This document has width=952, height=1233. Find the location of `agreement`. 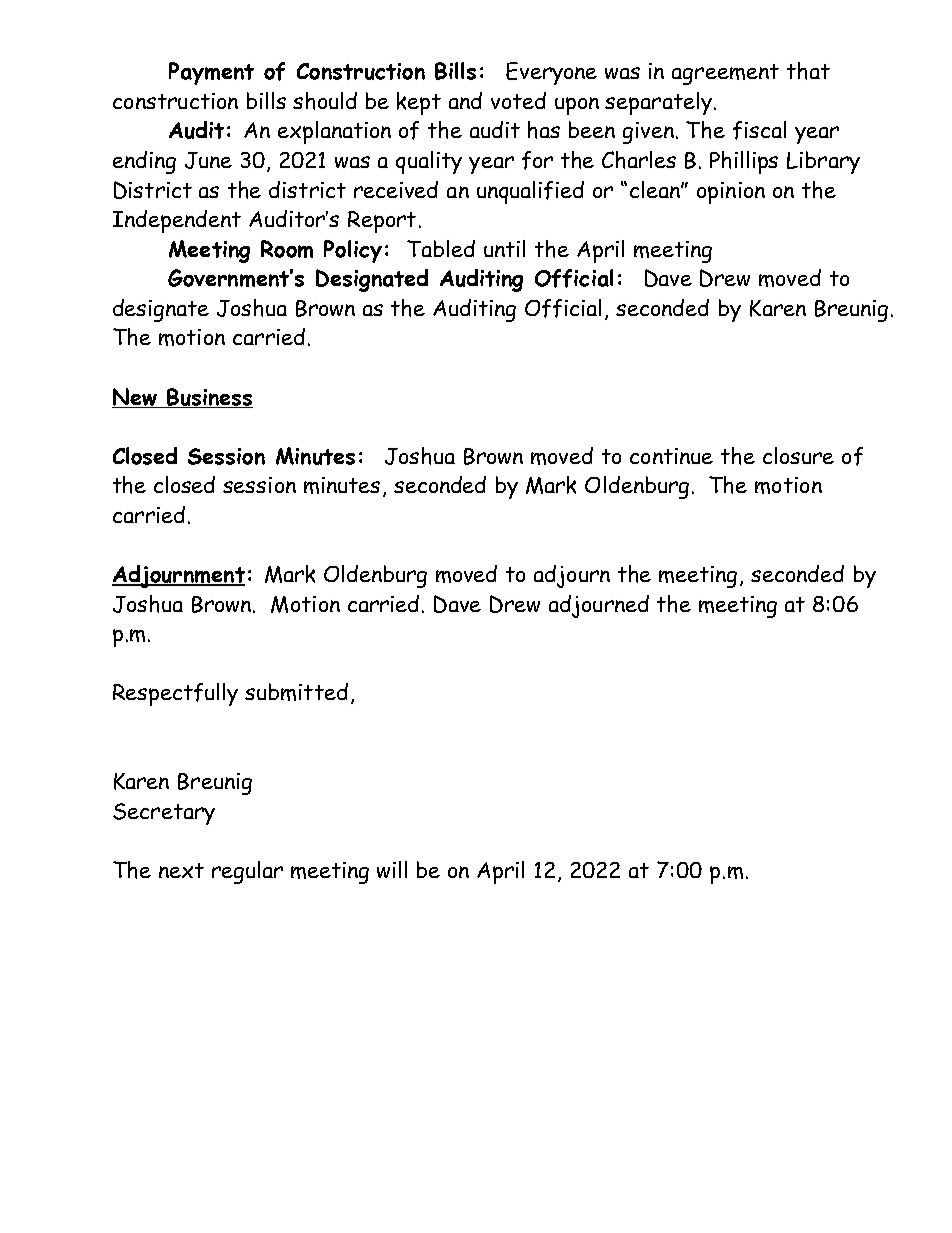

agreement is located at coordinates (725, 74).
